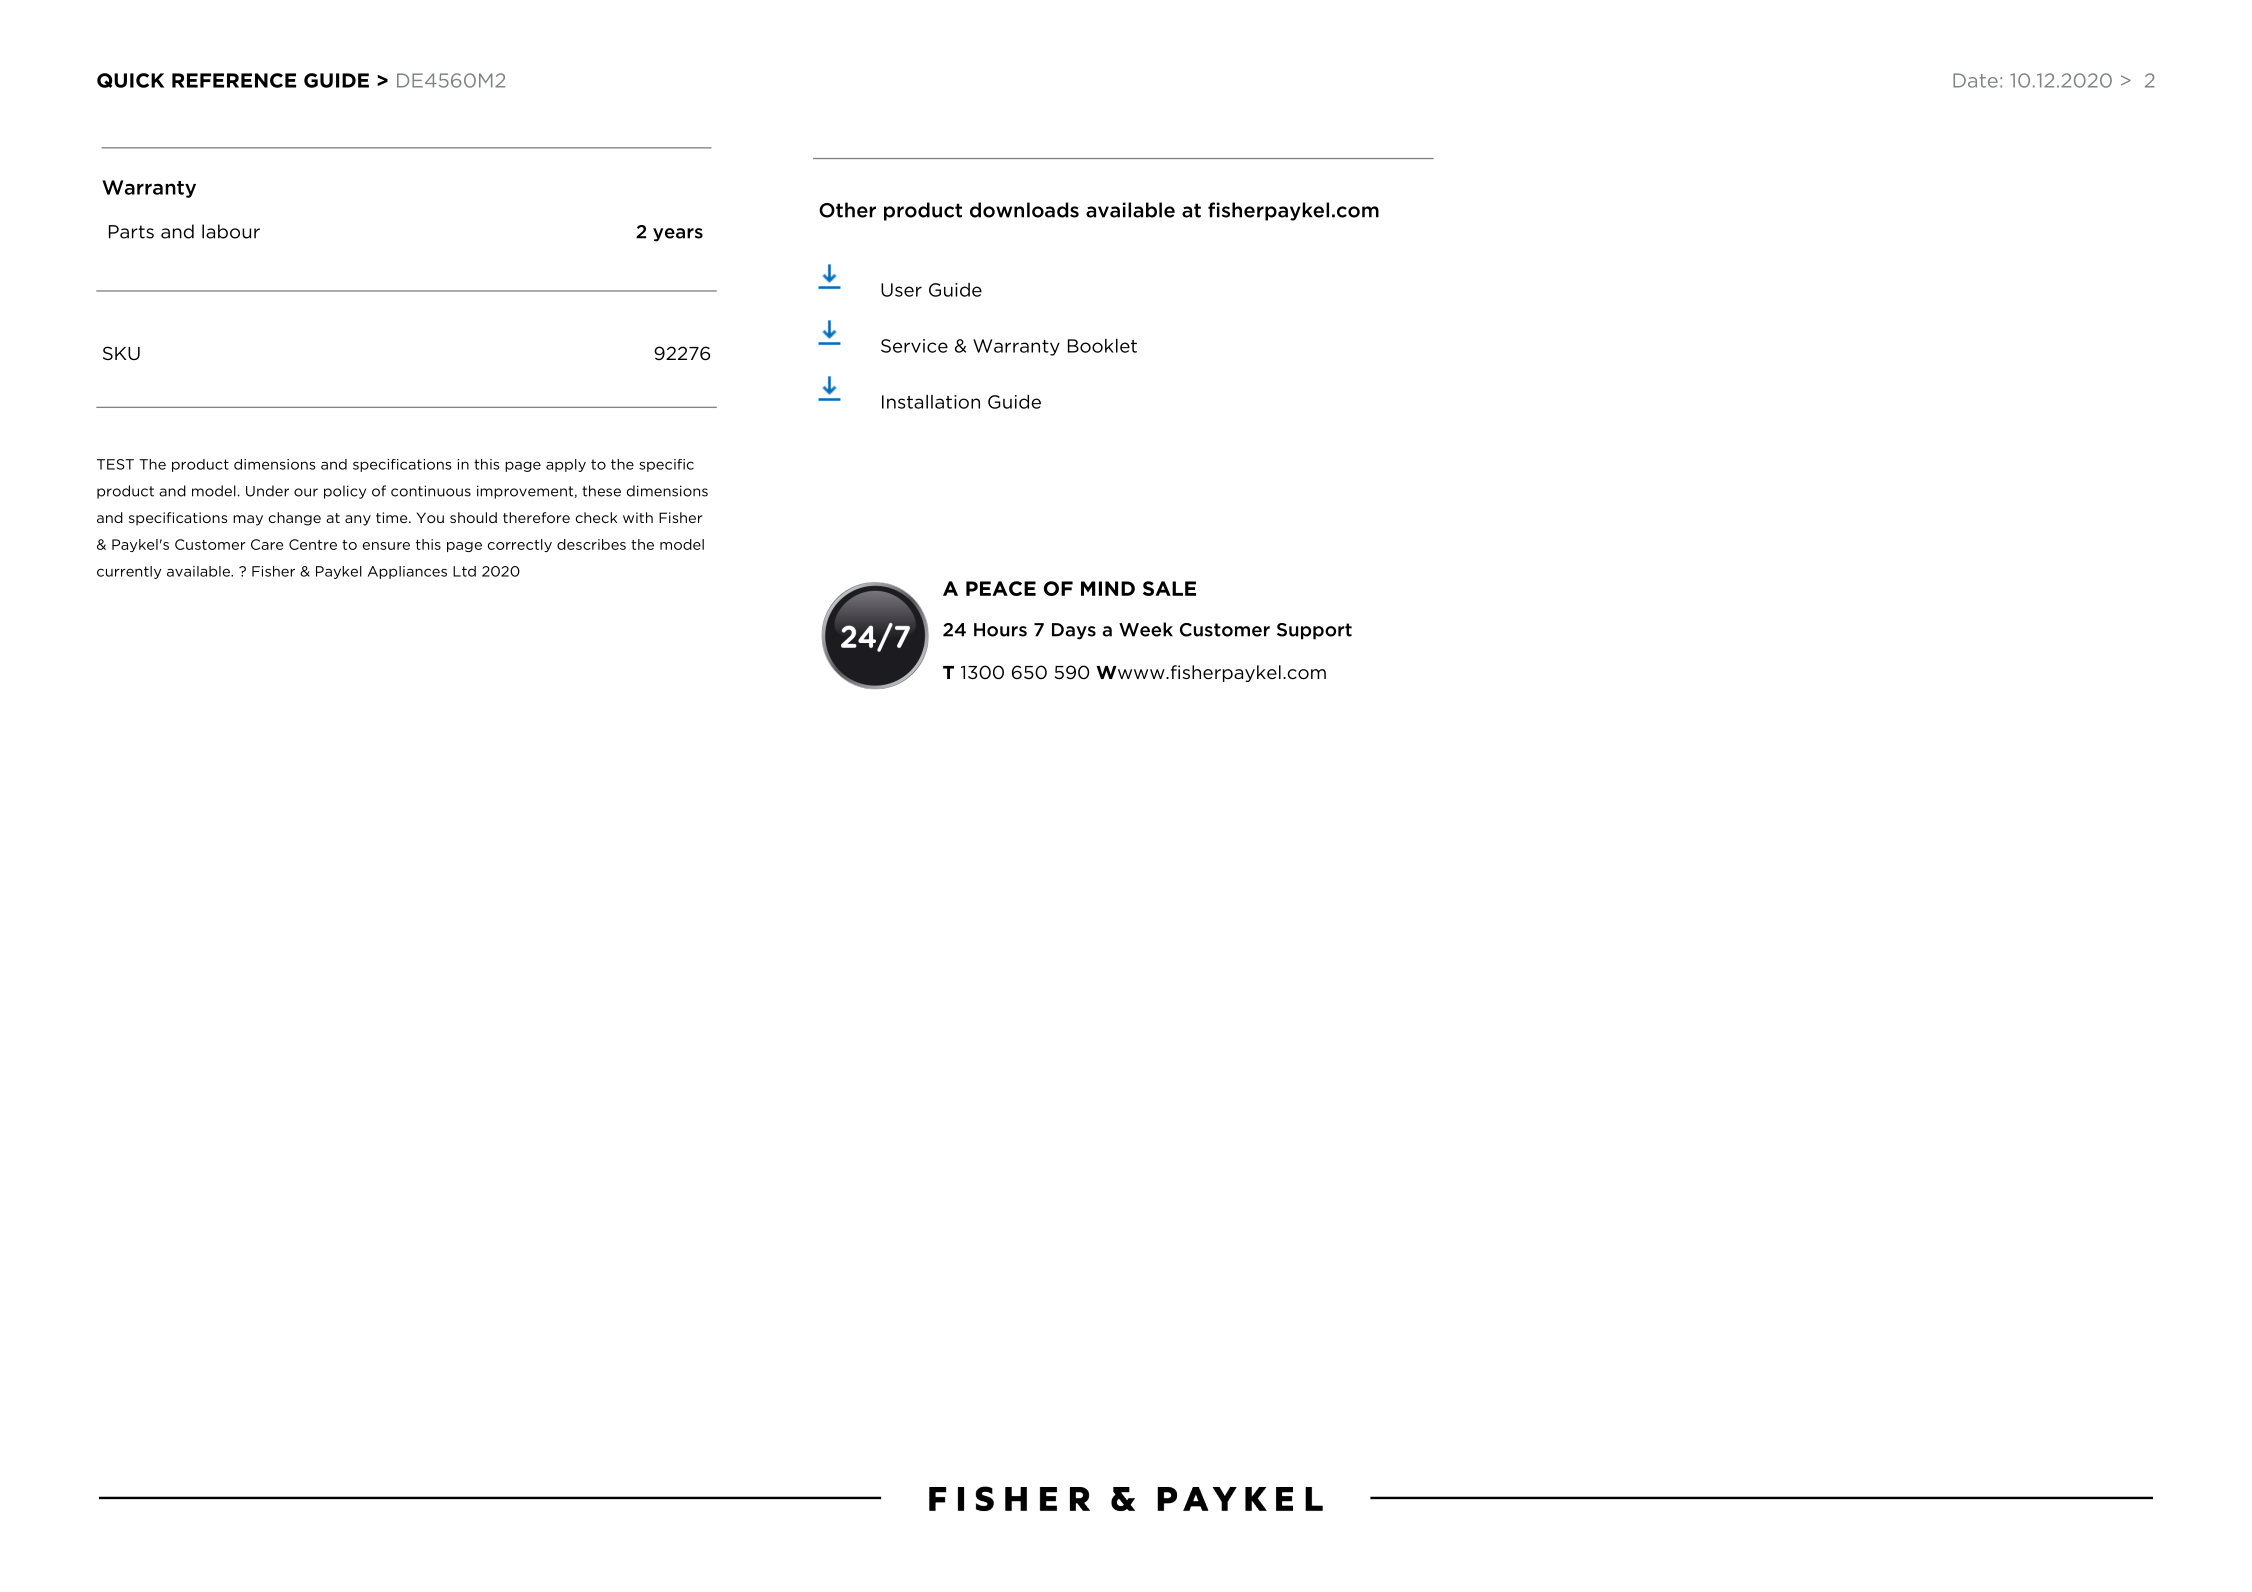  I want to click on with, so click(638, 517).
